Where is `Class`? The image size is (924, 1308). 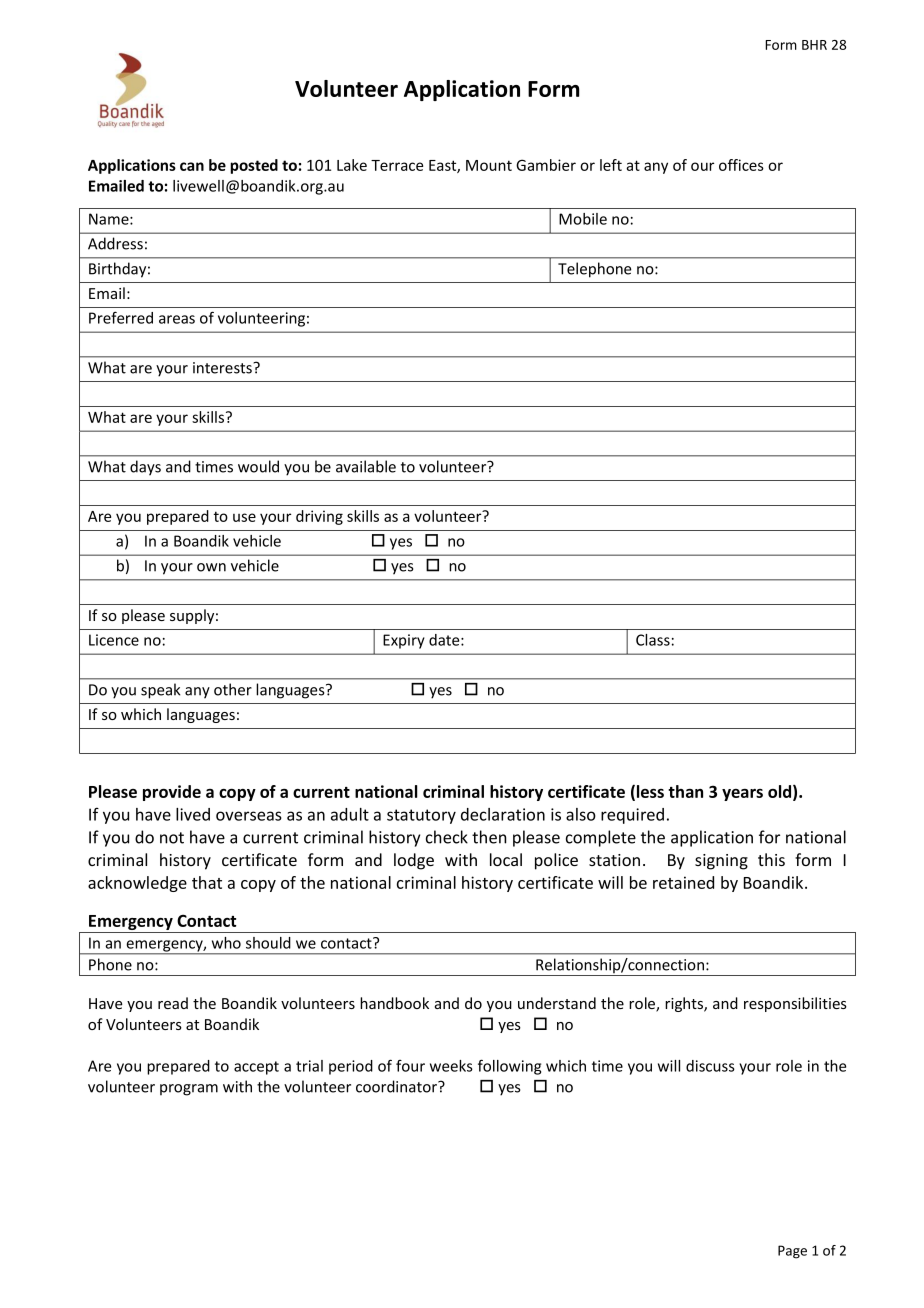
Class is located at coordinates (653, 640).
